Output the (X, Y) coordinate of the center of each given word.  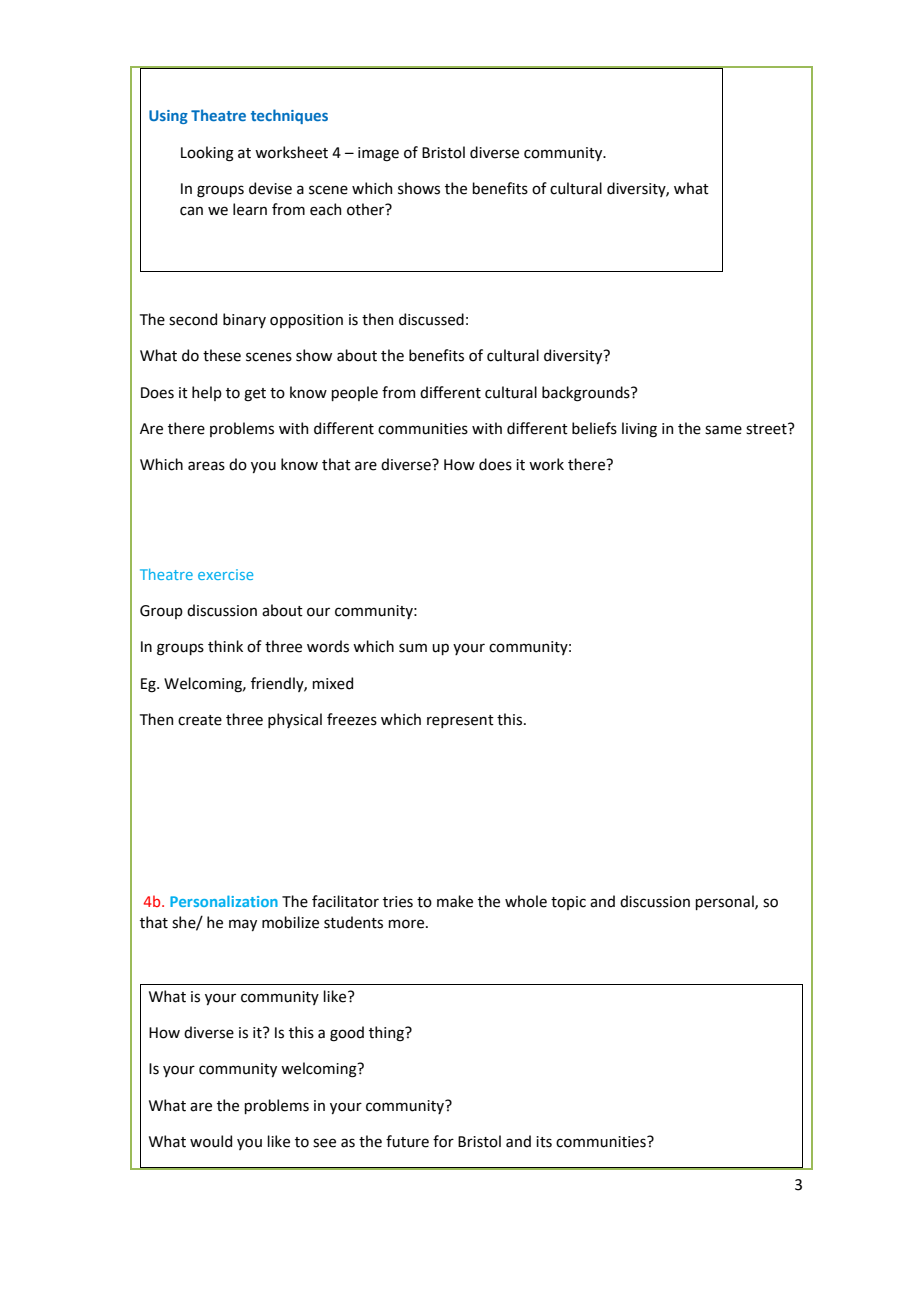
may (243, 925)
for (443, 1141)
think (225, 646)
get (255, 395)
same (723, 430)
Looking (207, 154)
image (378, 154)
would (211, 1141)
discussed (431, 319)
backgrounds (587, 394)
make (455, 901)
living (639, 430)
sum (413, 648)
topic (568, 903)
